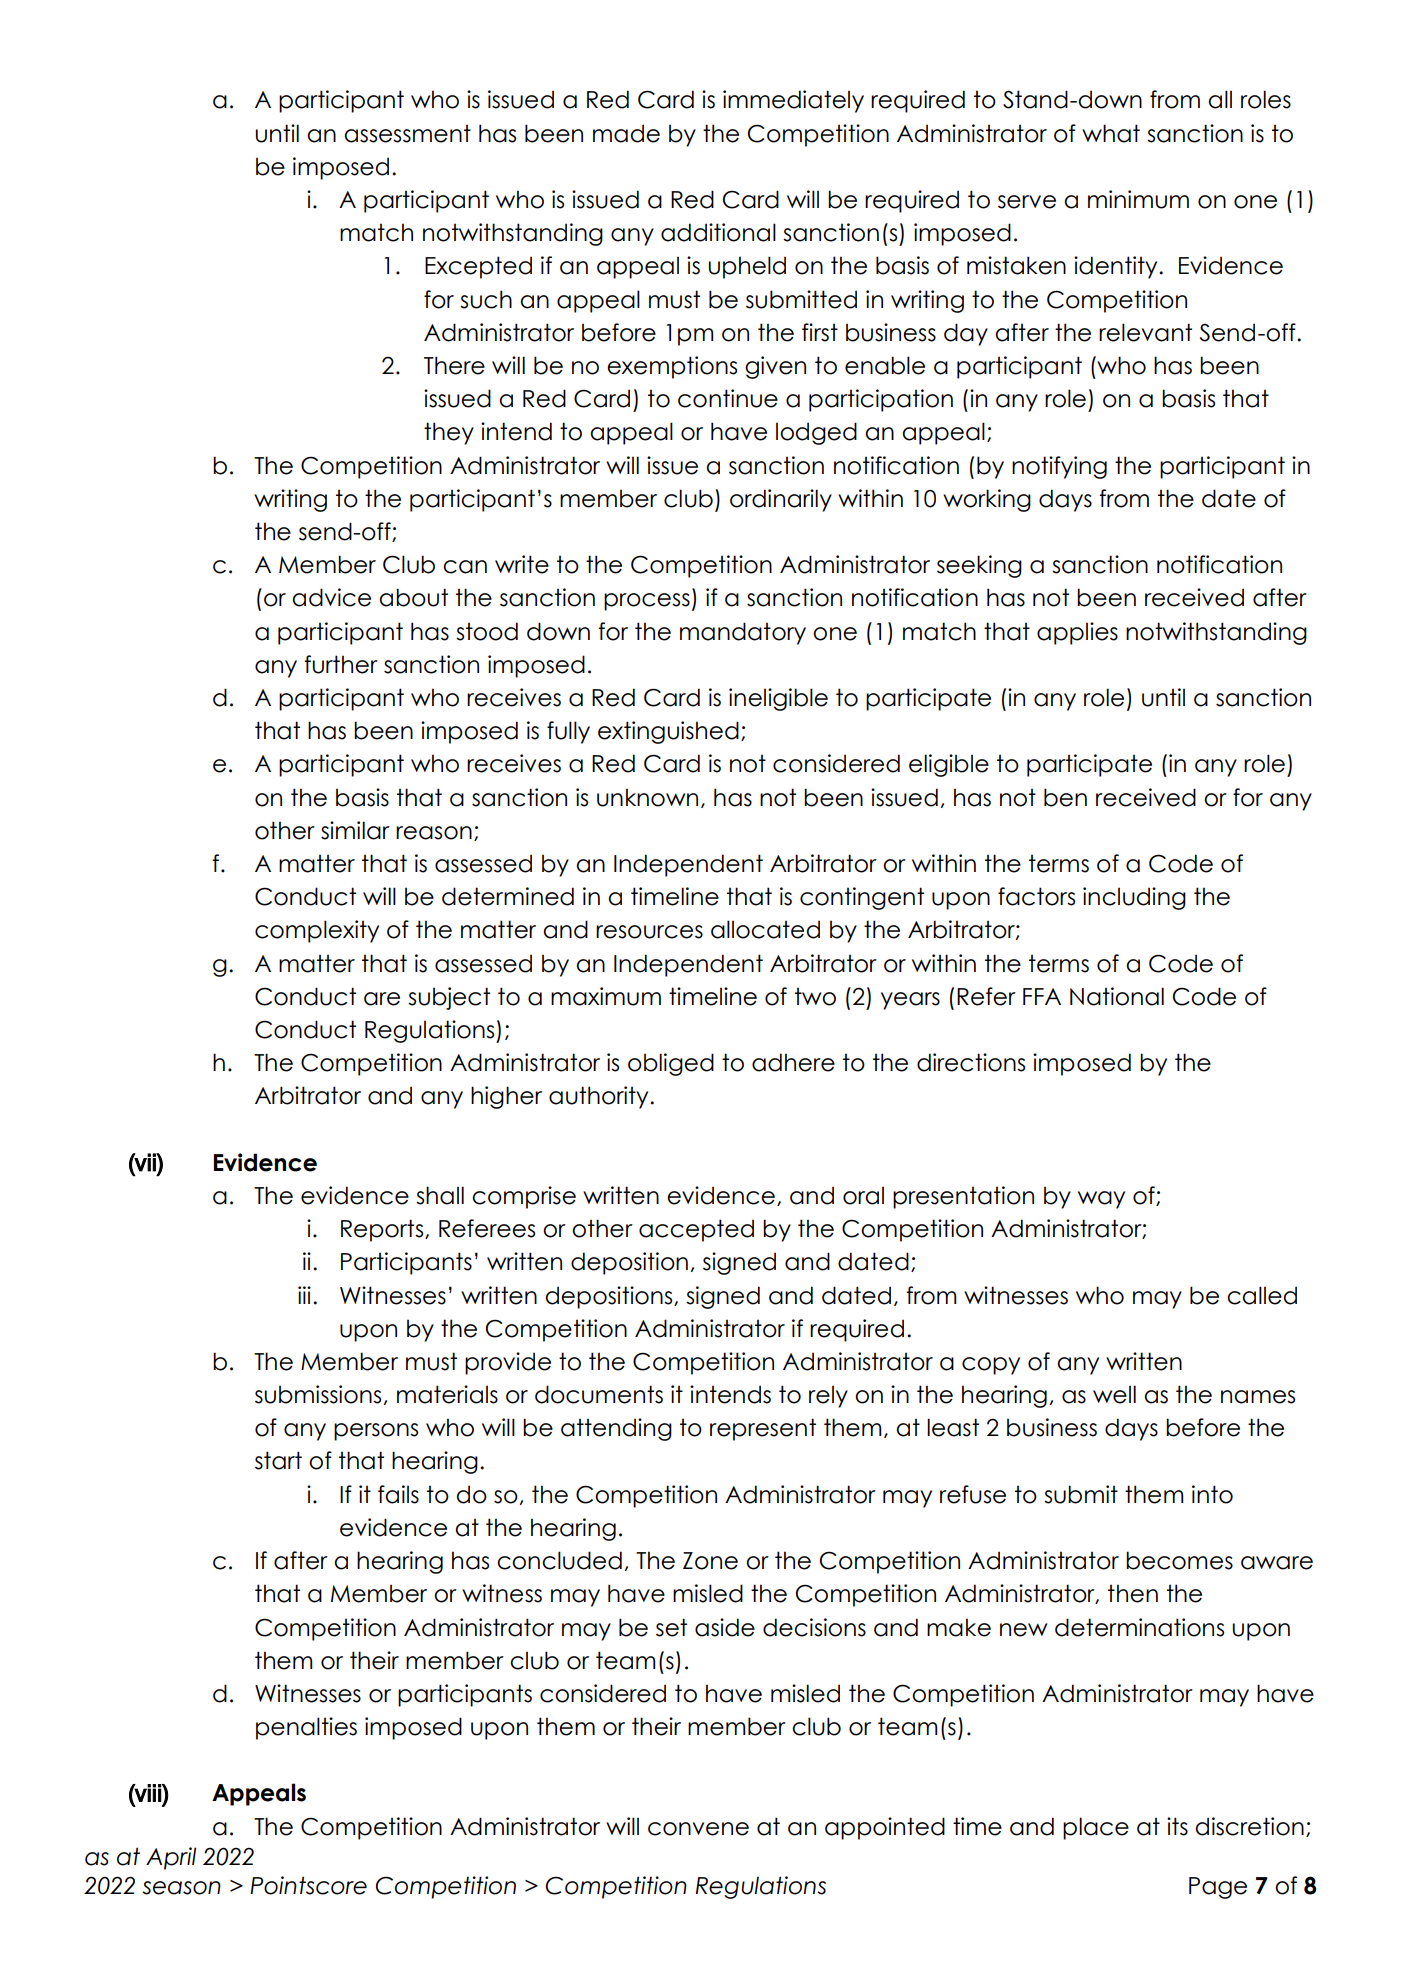 This document has height=1982, width=1402. Describe the element at coordinates (331, 597) in the document. I see `advice` at that location.
